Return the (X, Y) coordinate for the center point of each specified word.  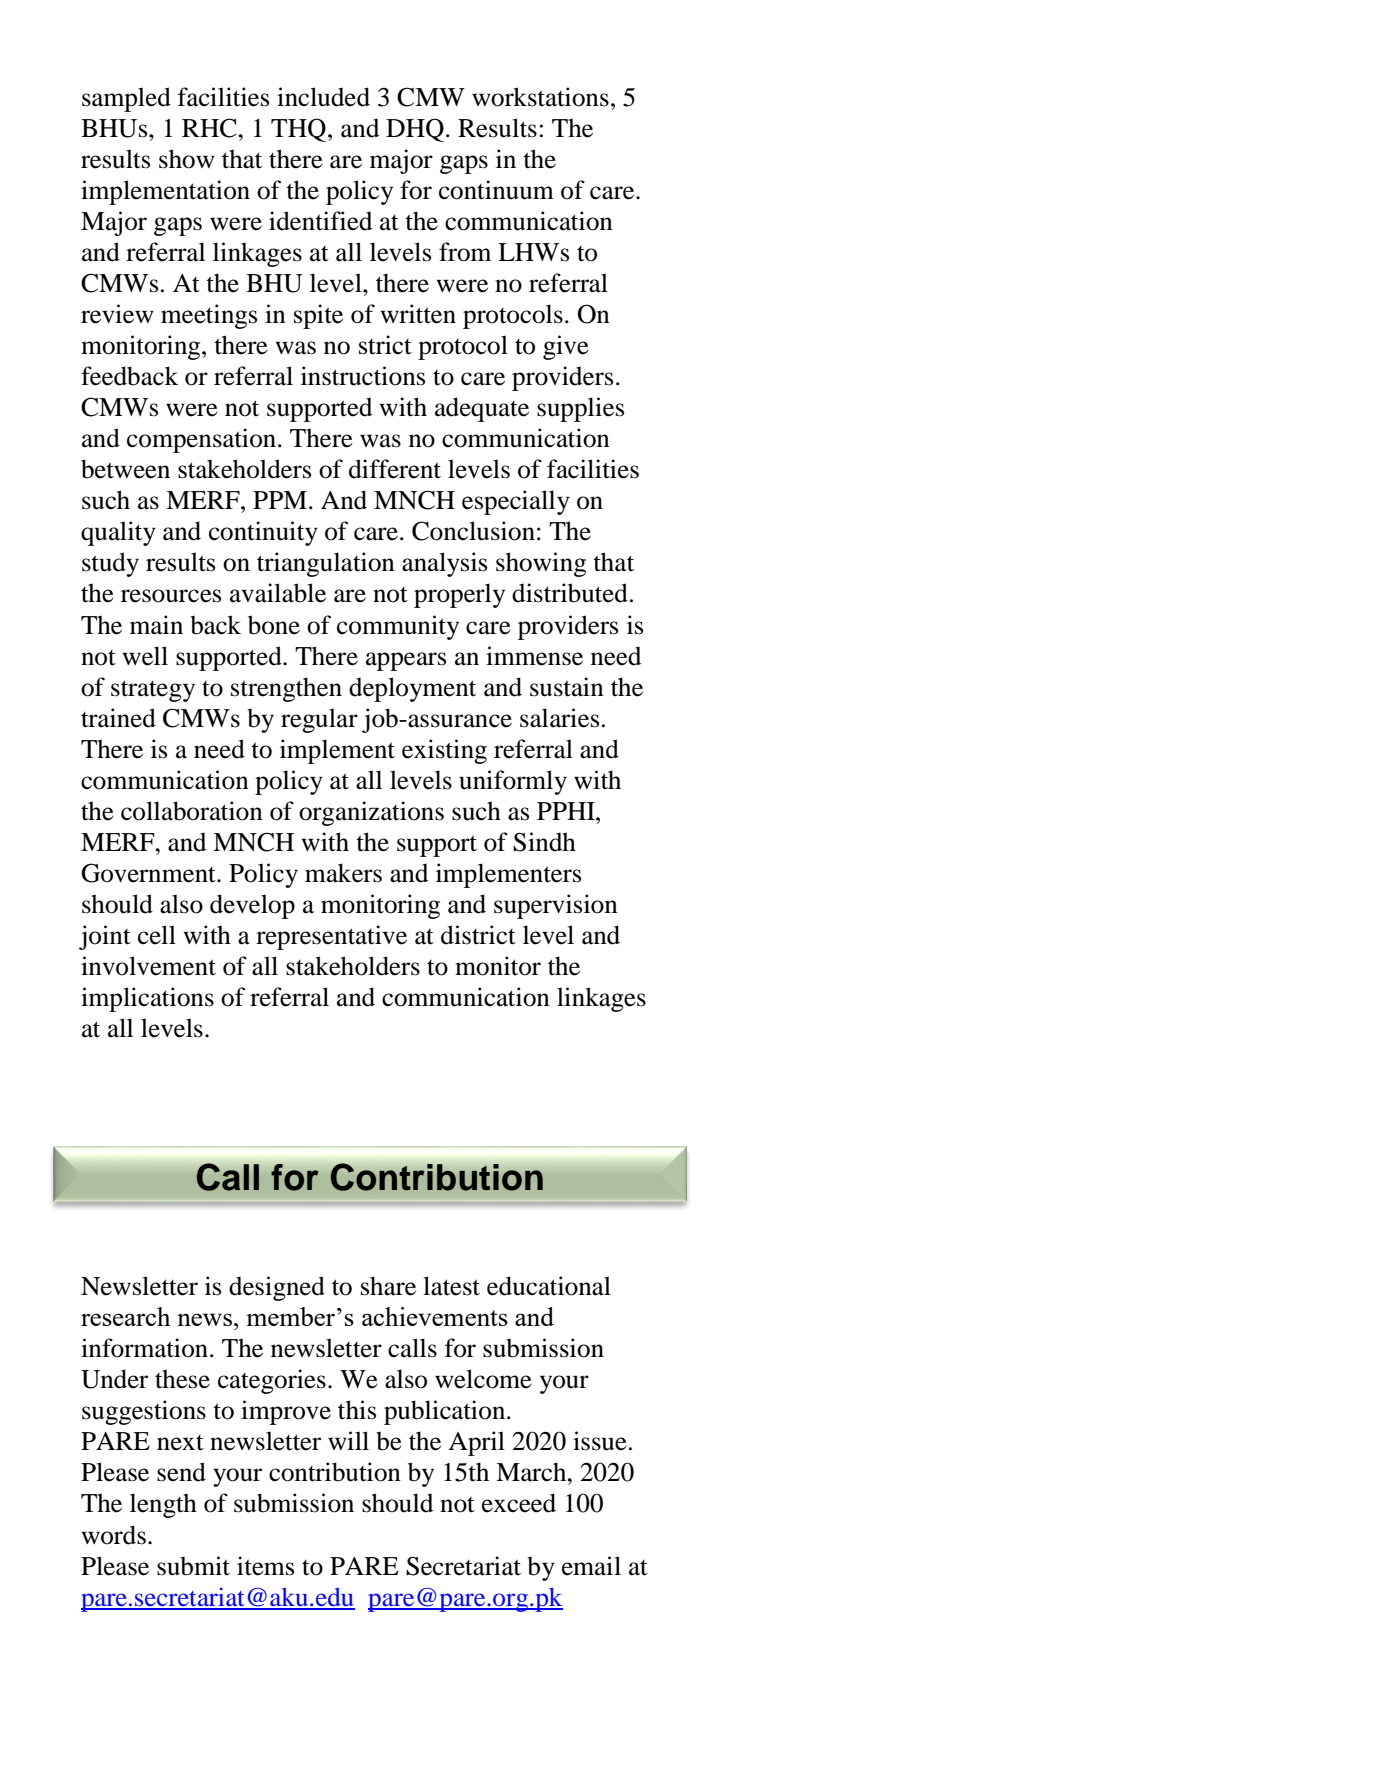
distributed (570, 593)
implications (147, 999)
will (348, 1440)
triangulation (326, 564)
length (163, 1505)
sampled (126, 99)
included (323, 97)
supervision (556, 906)
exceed (519, 1503)
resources (171, 596)
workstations (540, 97)
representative (331, 937)
